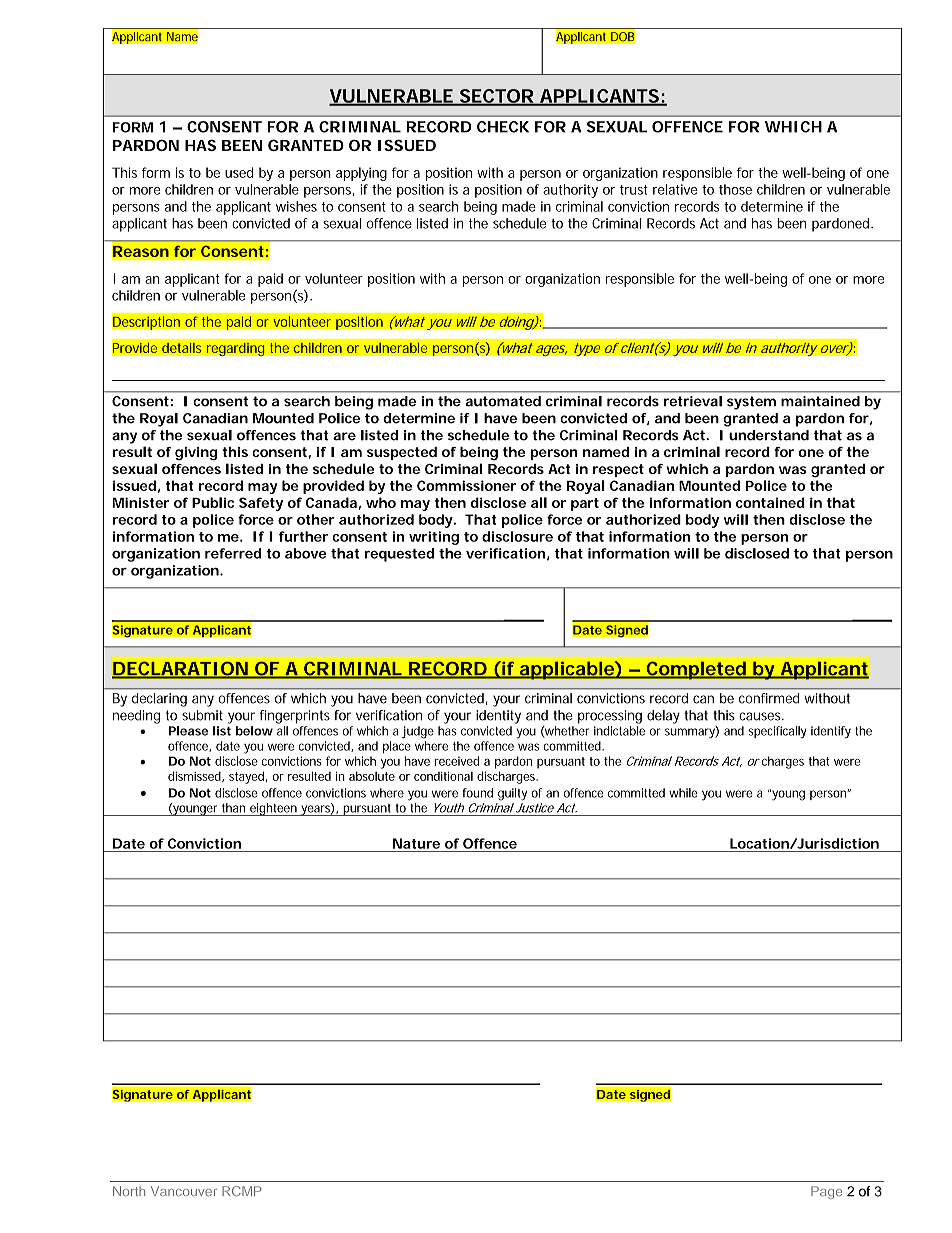 This page has width=952, height=1233. Describe the element at coordinates (184, 1191) in the page. I see `Vancouver` at that location.
